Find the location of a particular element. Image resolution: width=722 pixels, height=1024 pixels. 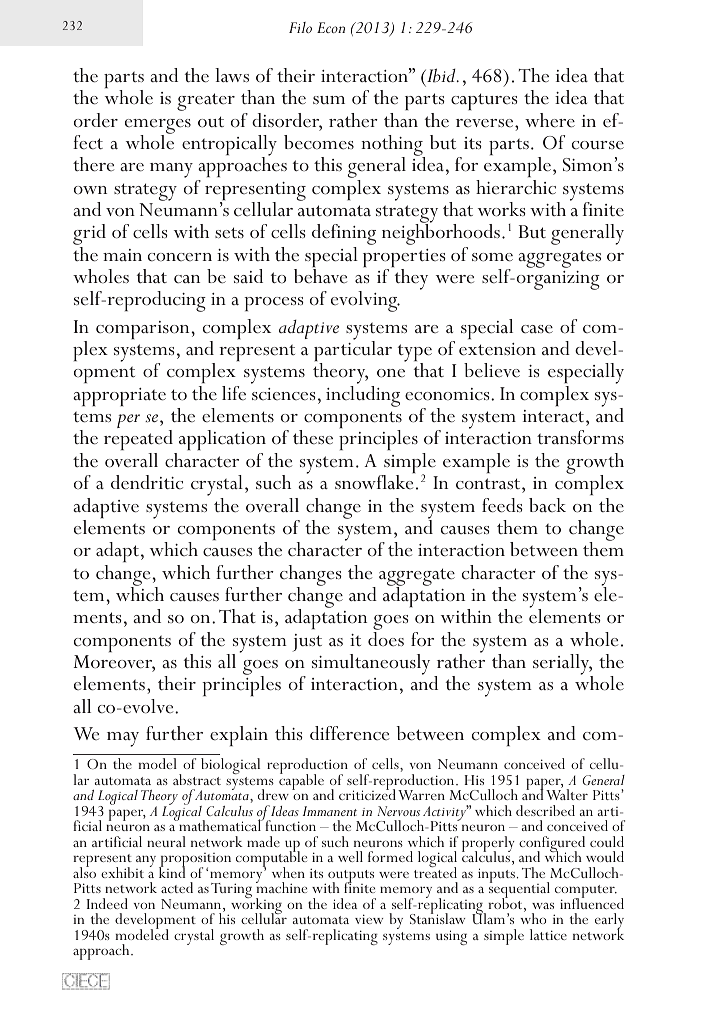

these is located at coordinates (313, 437).
